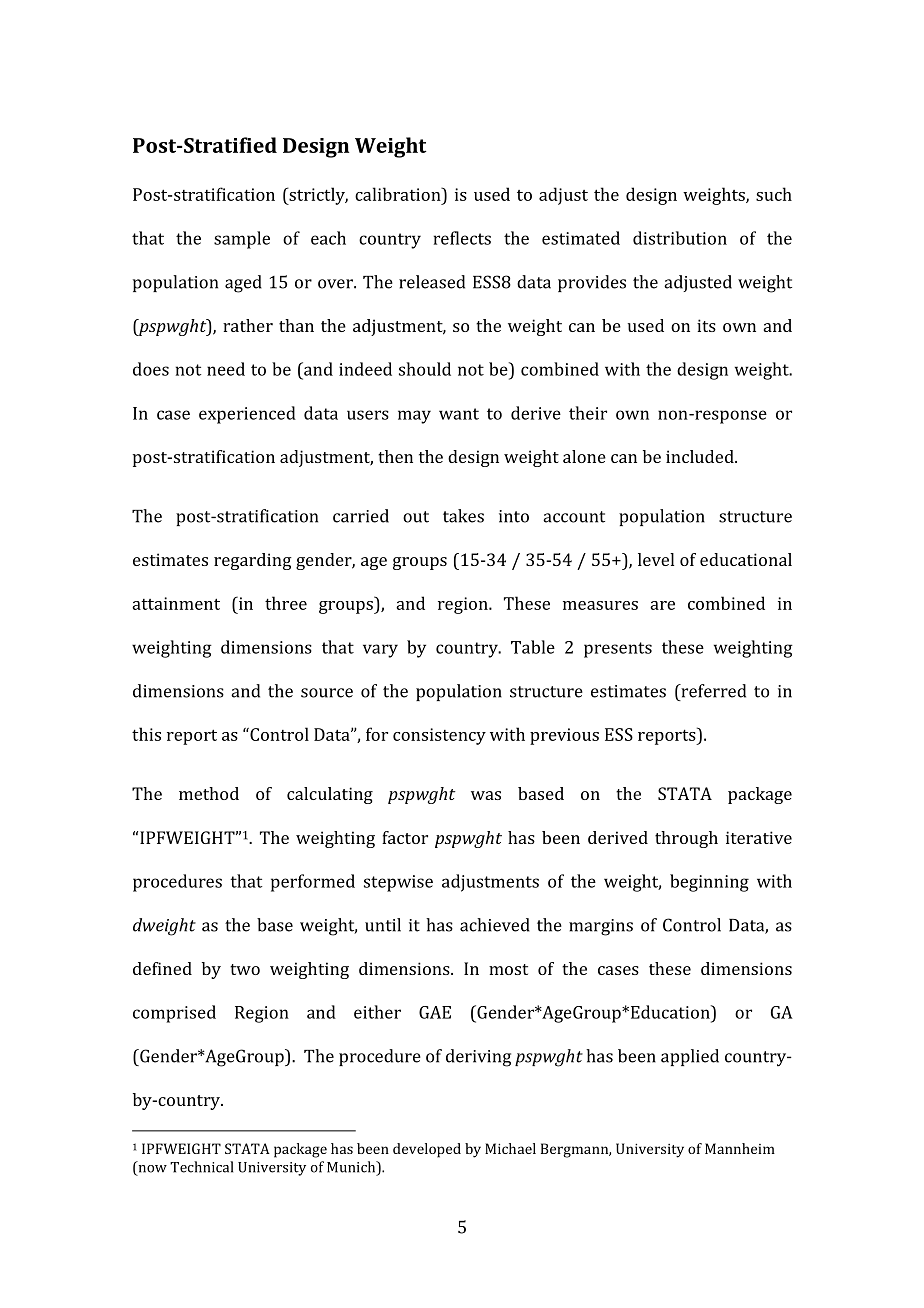 The height and width of the screenshot is (1308, 924). I want to click on Technical, so click(201, 1167).
